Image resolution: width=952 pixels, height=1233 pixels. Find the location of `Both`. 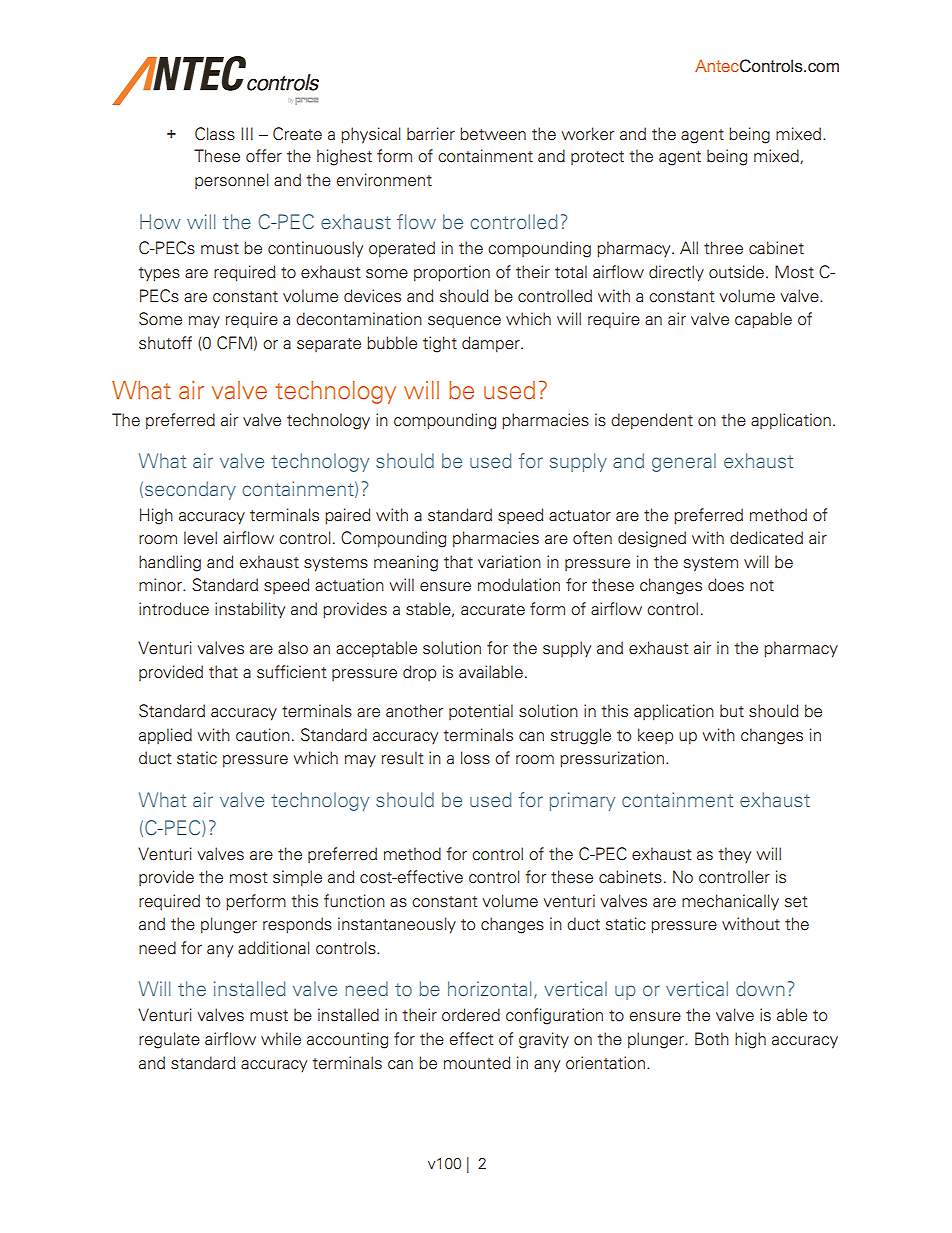

Both is located at coordinates (712, 1039).
